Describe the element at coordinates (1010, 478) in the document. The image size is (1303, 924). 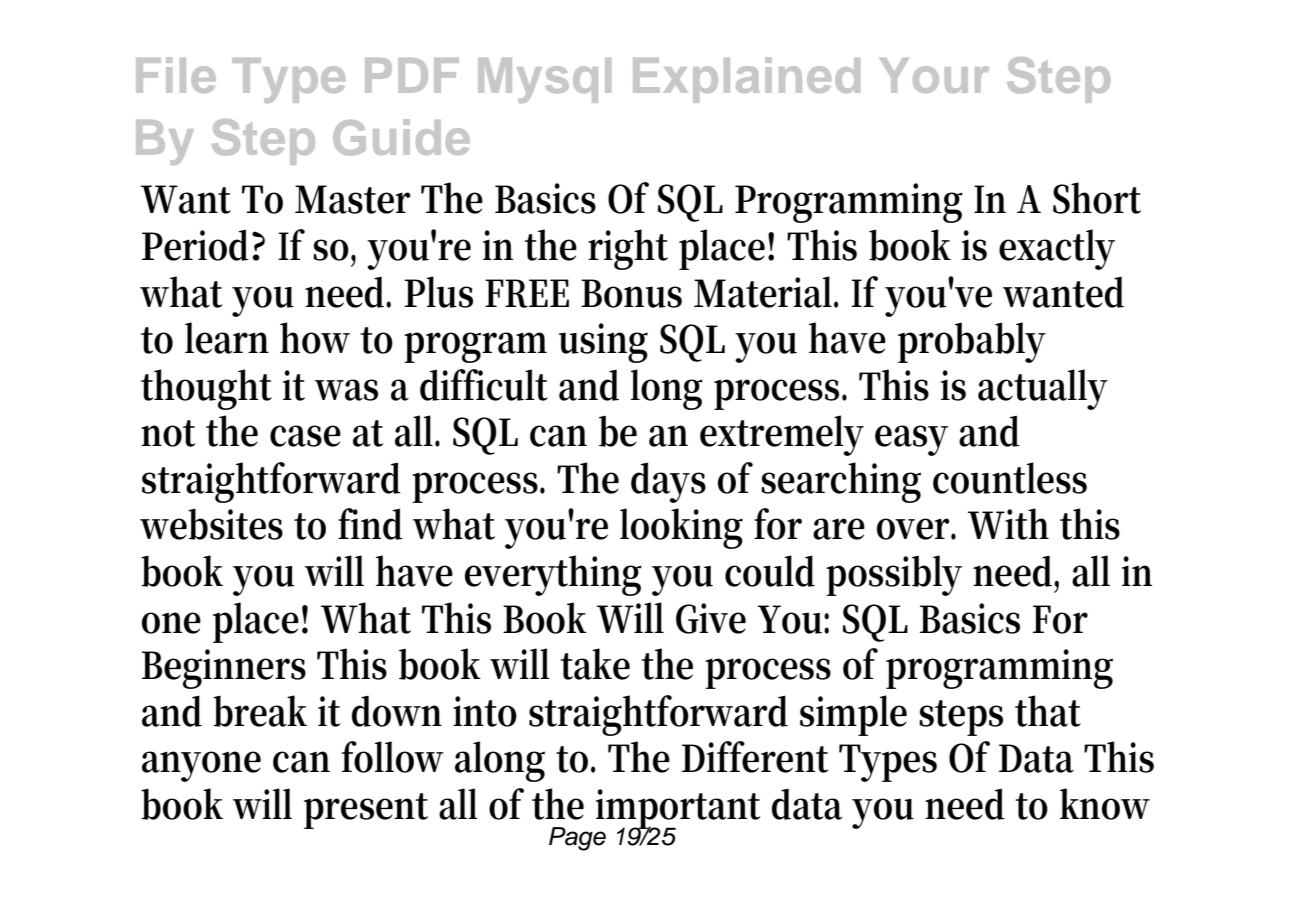
I see `countless` at that location.
